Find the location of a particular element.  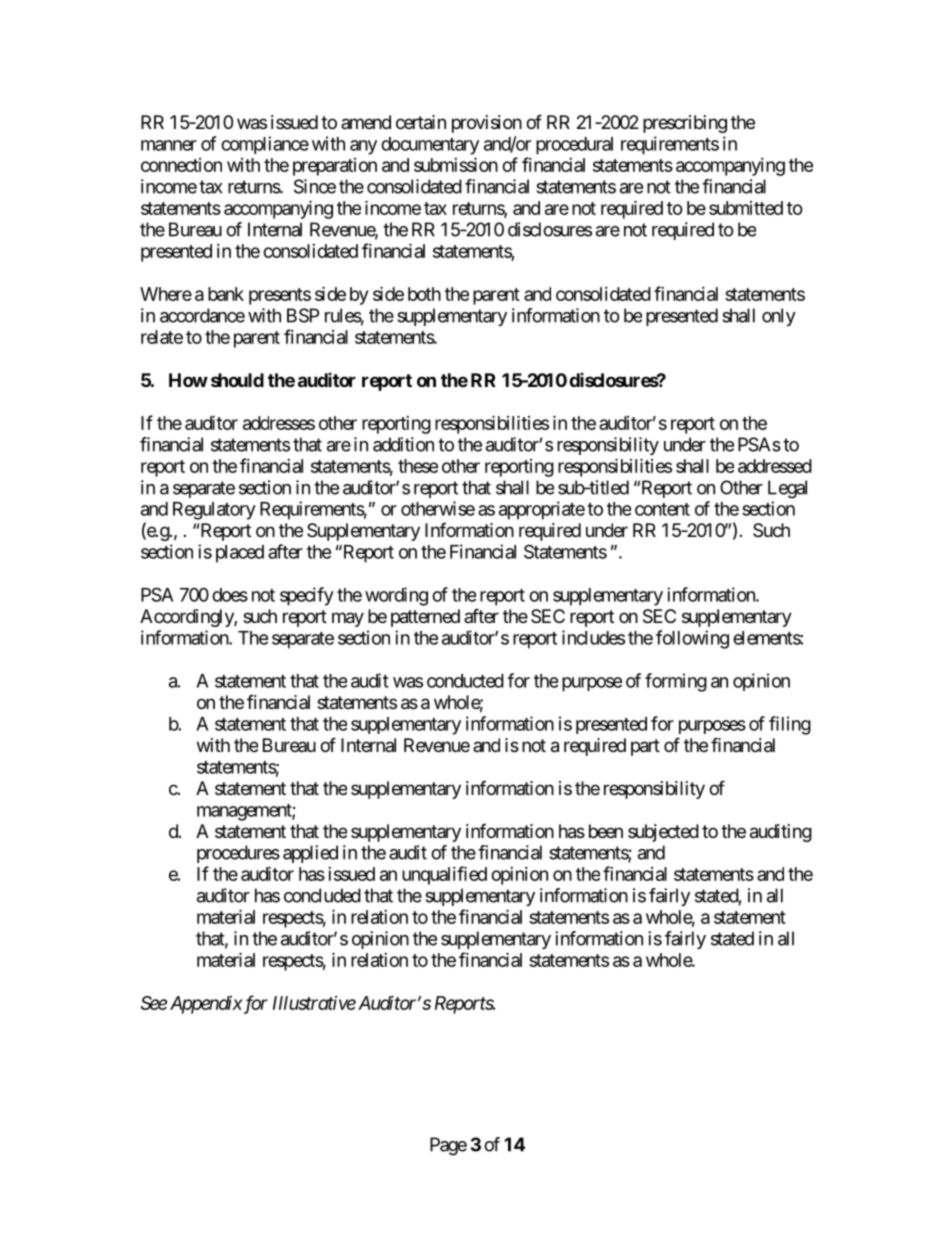

part is located at coordinates (645, 747).
